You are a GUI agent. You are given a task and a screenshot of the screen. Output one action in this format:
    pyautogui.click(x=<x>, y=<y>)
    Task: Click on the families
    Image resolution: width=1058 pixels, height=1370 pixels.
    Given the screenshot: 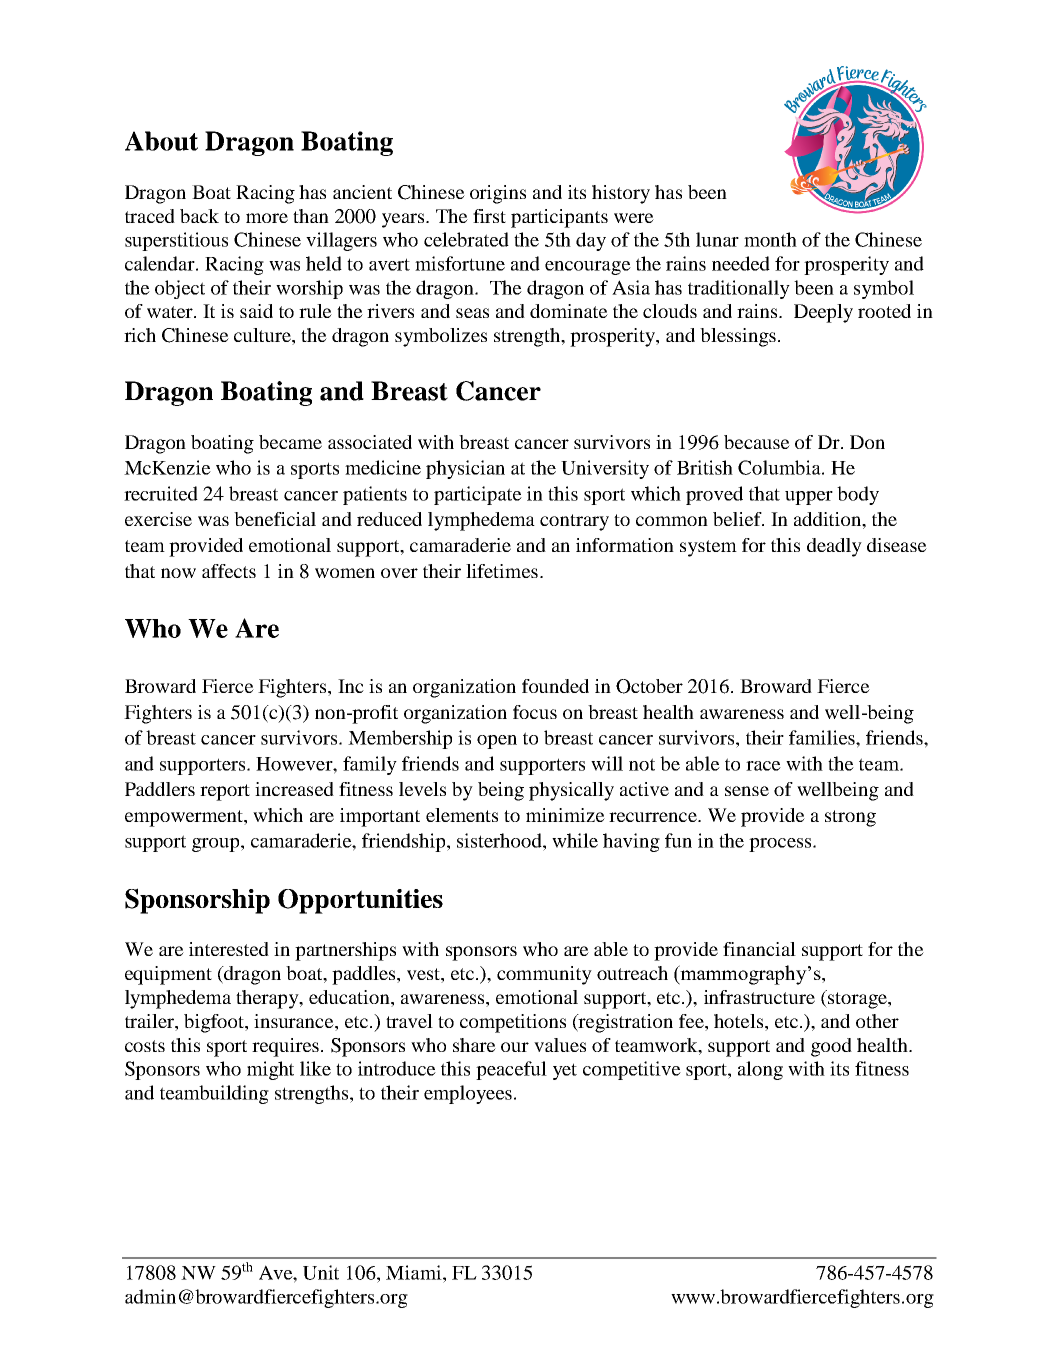 What is the action you would take?
    pyautogui.click(x=823, y=737)
